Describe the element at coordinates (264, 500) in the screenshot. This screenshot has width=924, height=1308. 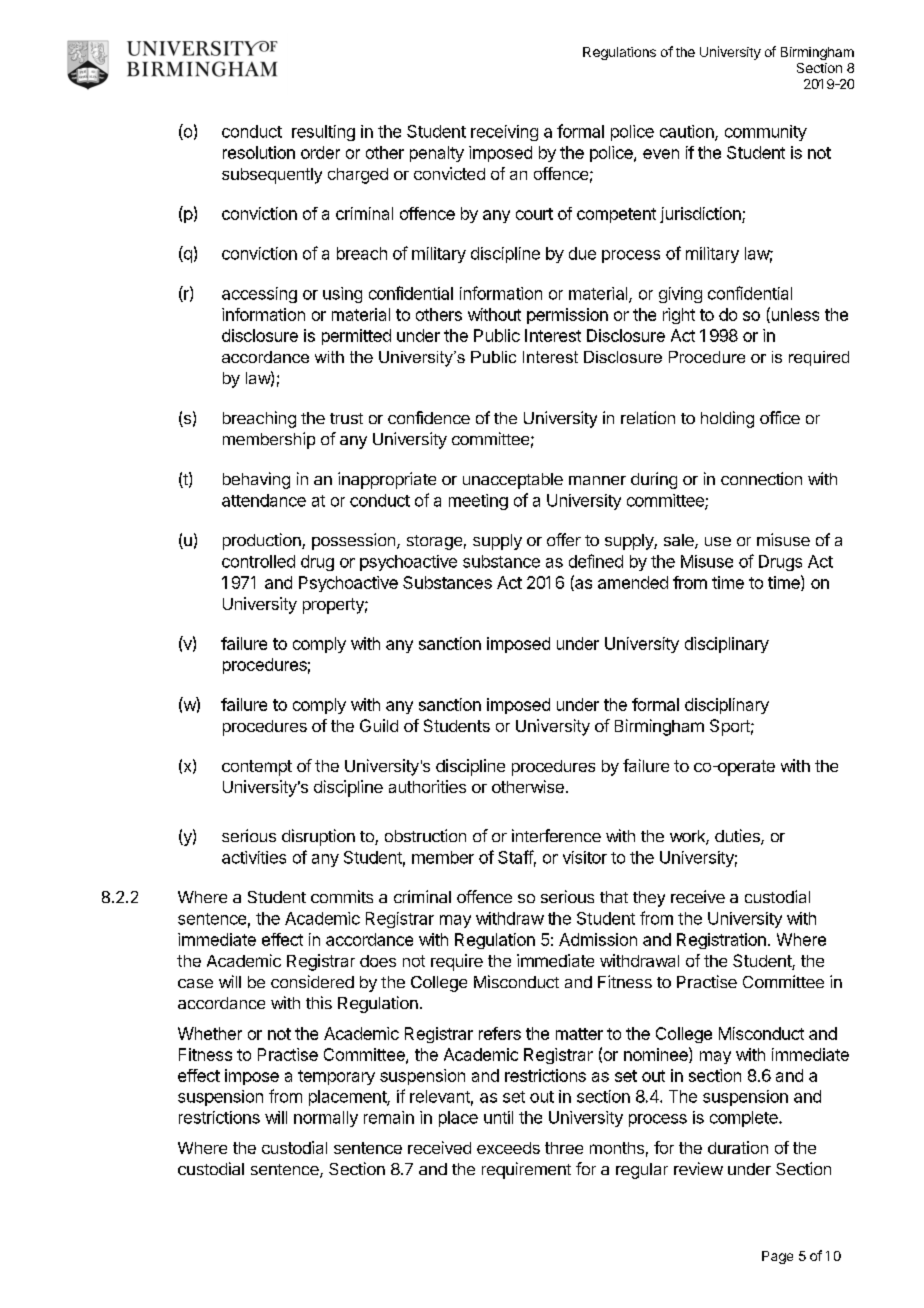
I see `attendance` at that location.
